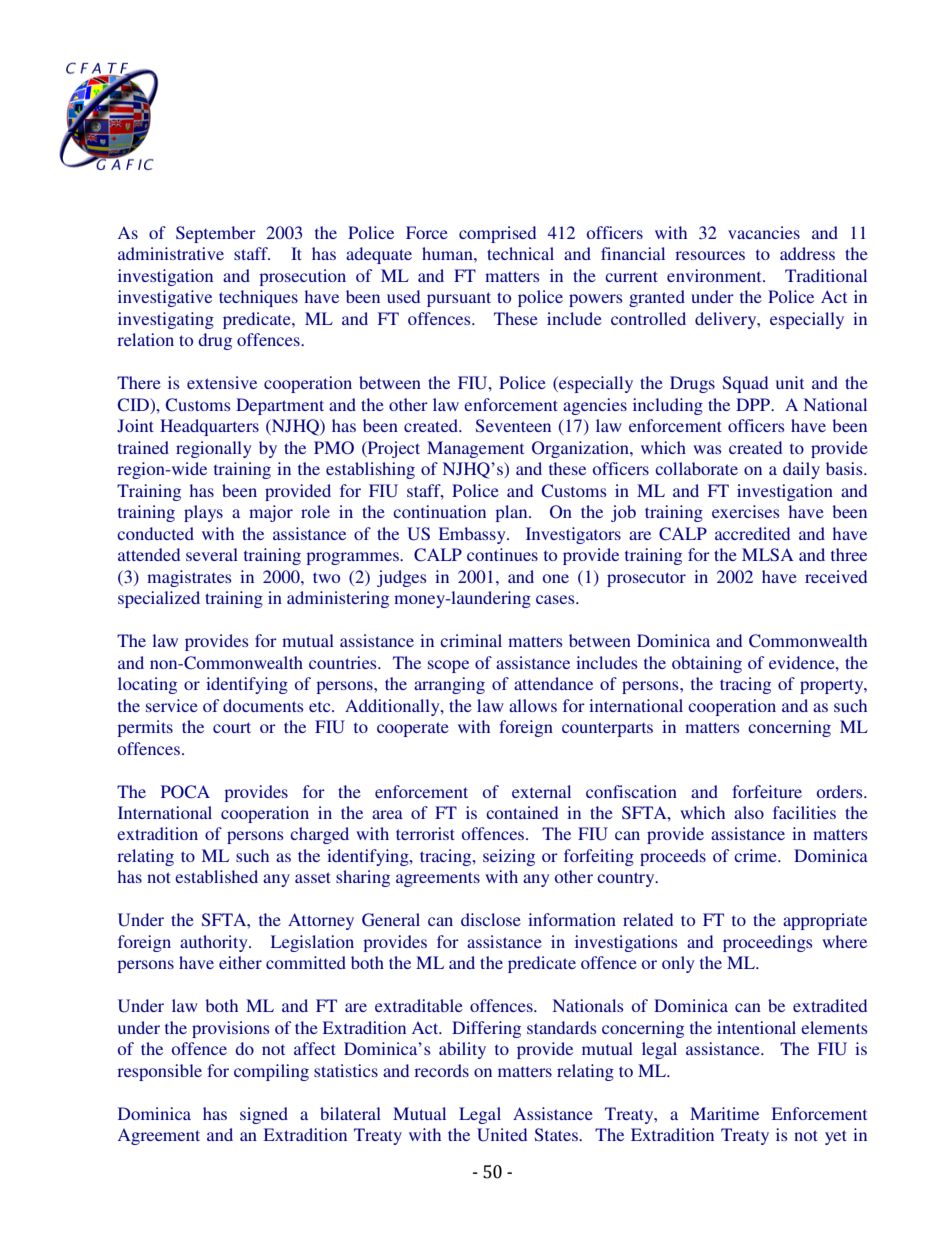  What do you see at coordinates (263, 705) in the image?
I see `documents` at bounding box center [263, 705].
